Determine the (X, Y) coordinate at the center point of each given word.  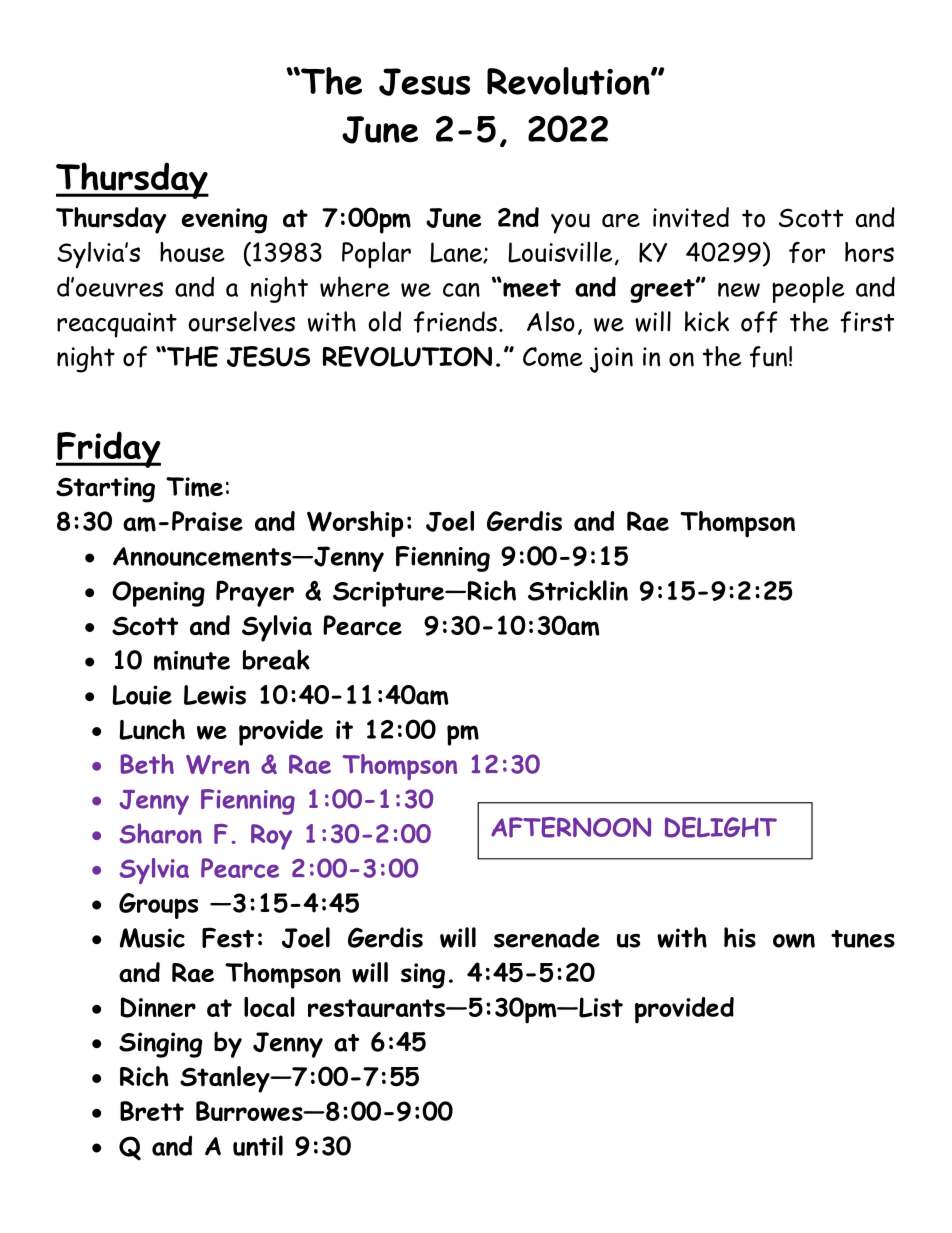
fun (768, 357)
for (807, 252)
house (192, 252)
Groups (158, 906)
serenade (547, 937)
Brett (152, 1111)
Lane (457, 252)
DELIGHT (721, 827)
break (276, 659)
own (794, 940)
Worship (355, 524)
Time (194, 487)
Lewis (215, 695)
